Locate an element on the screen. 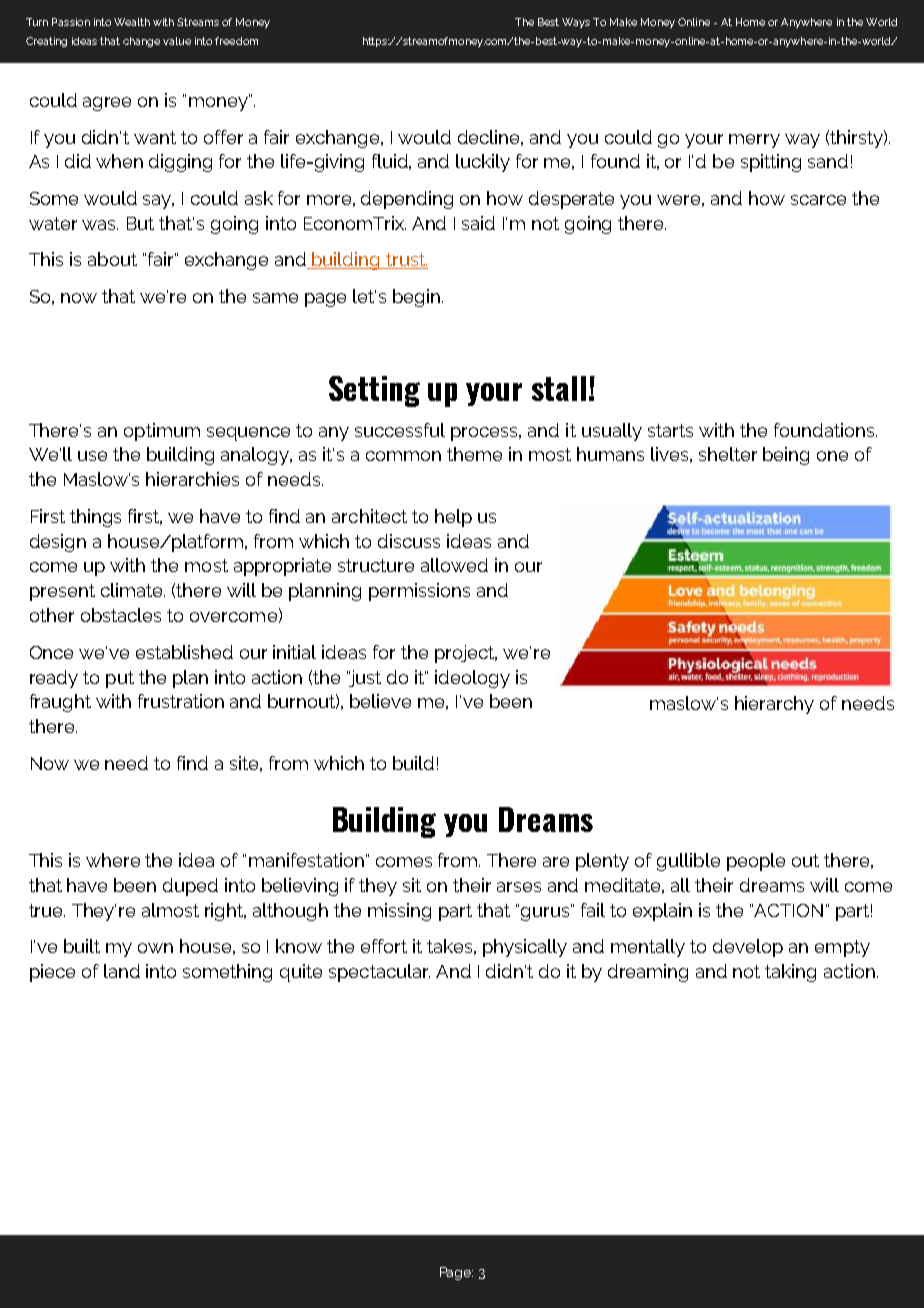 The image size is (924, 1308). established is located at coordinates (184, 652).
